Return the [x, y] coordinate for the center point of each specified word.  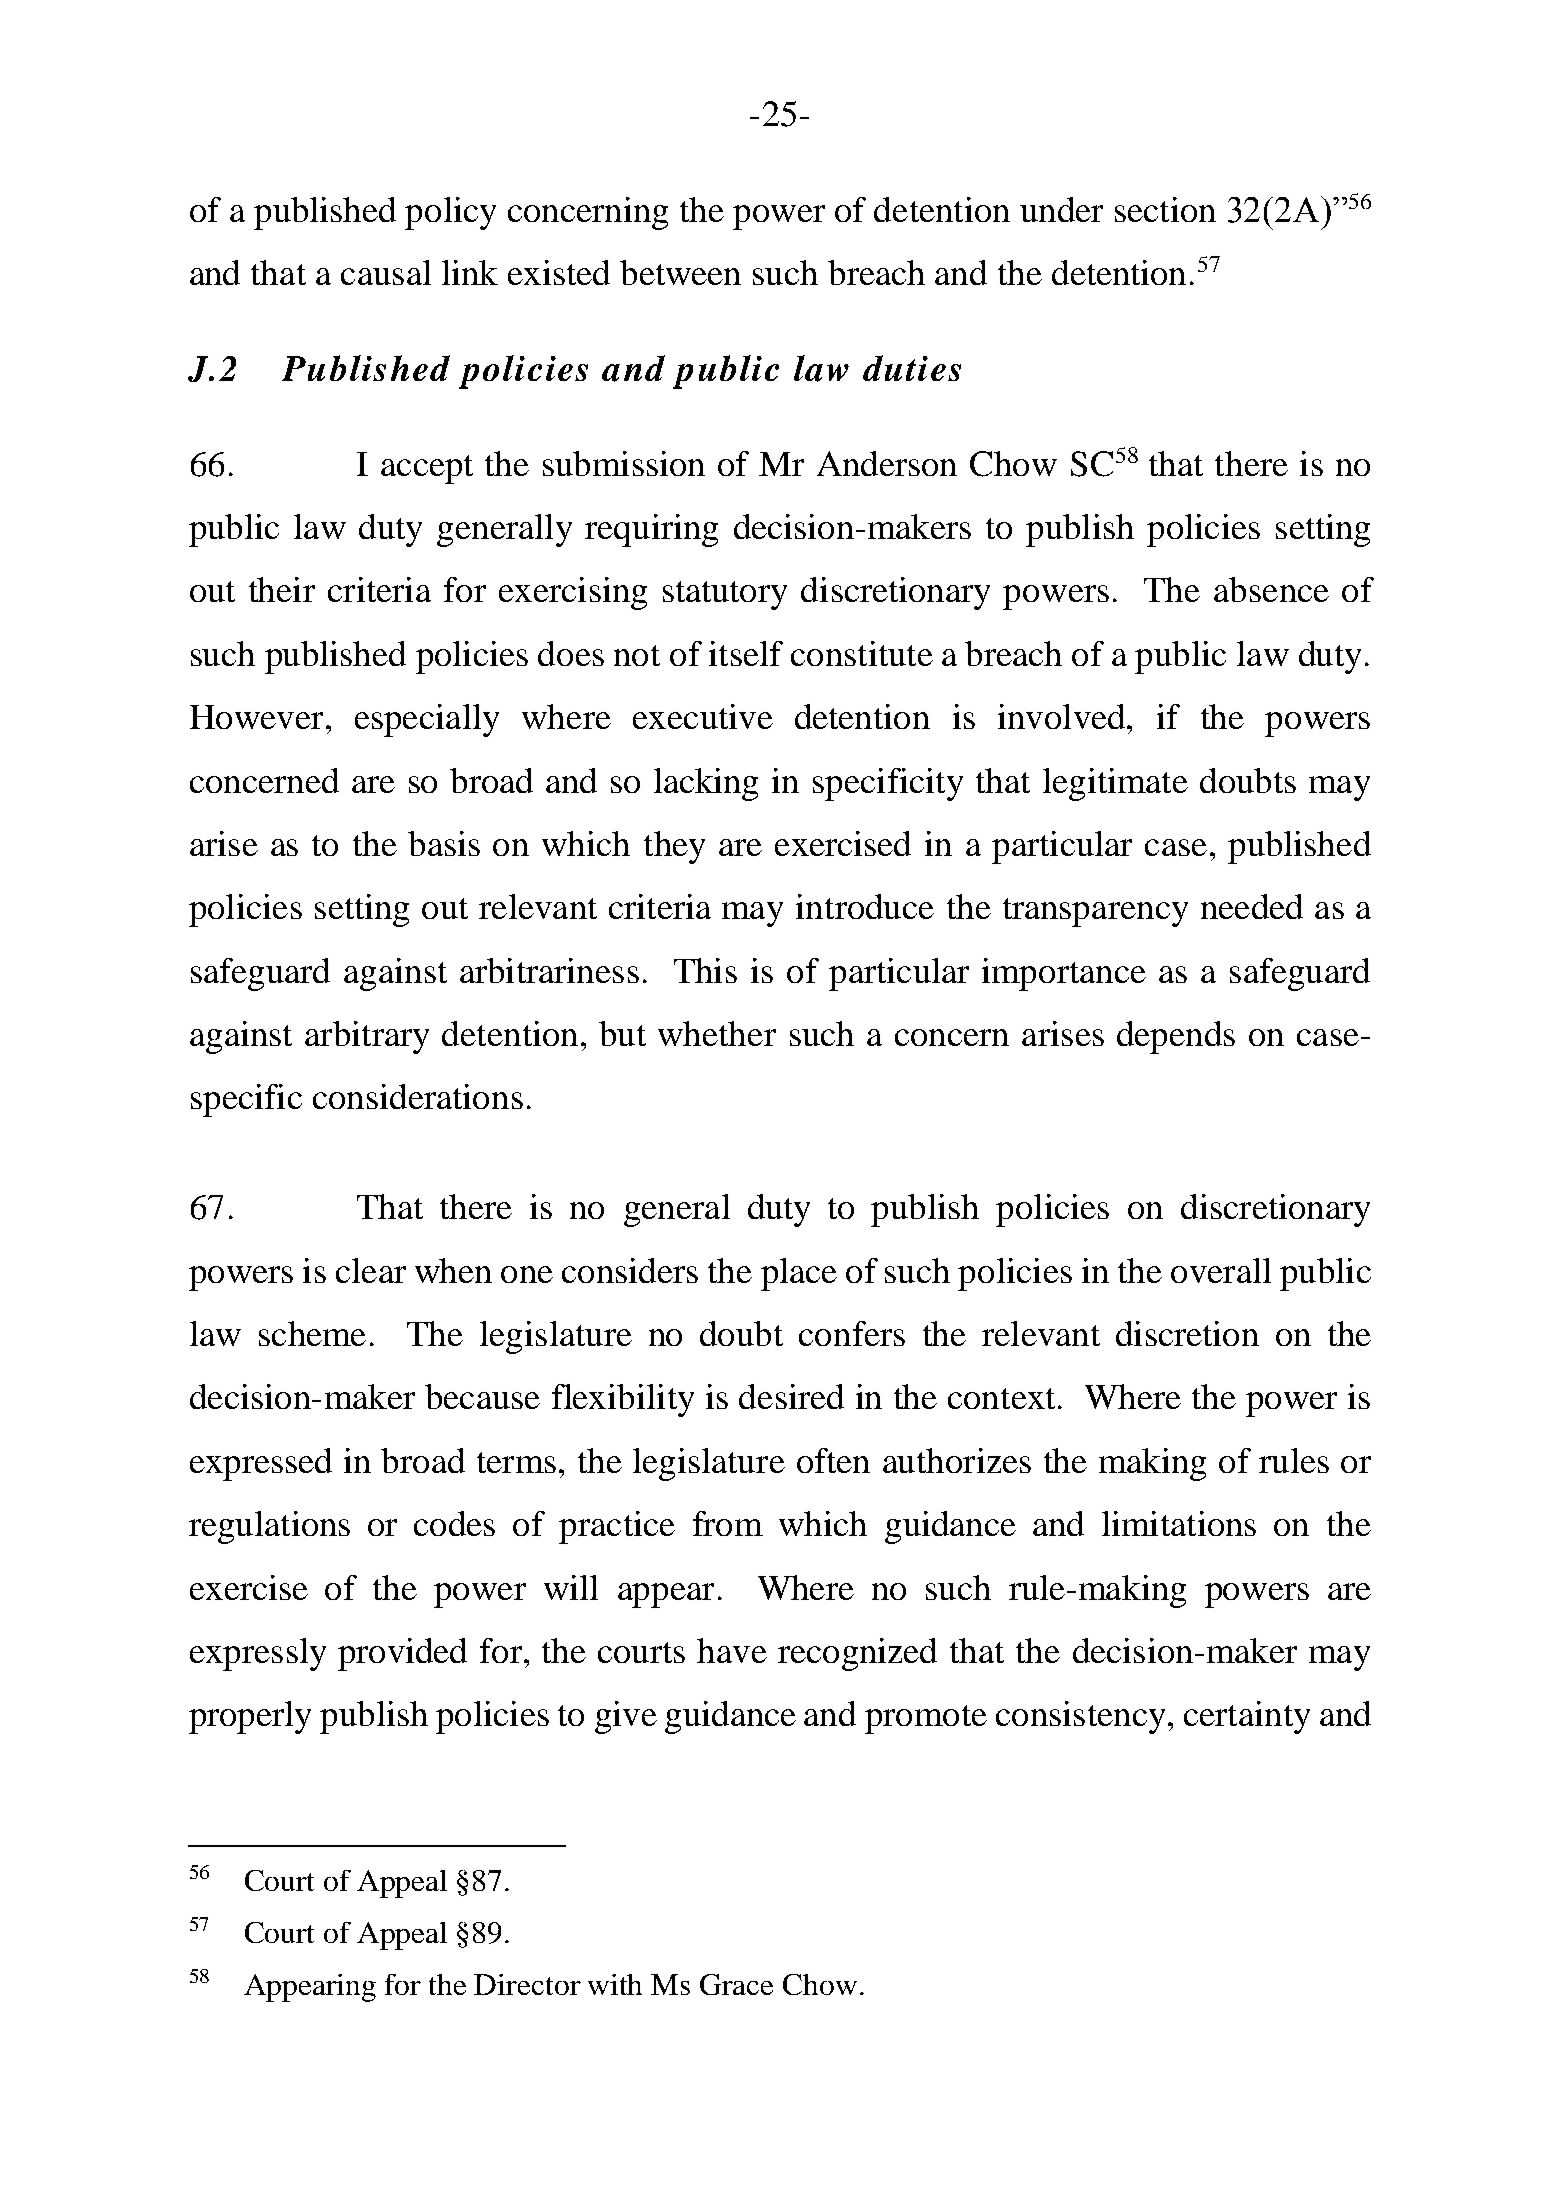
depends [1176, 1037]
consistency [1080, 1717]
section [1165, 209]
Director [527, 1984]
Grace [736, 1984]
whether [717, 1033]
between [680, 272]
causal [386, 272]
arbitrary [367, 1037]
